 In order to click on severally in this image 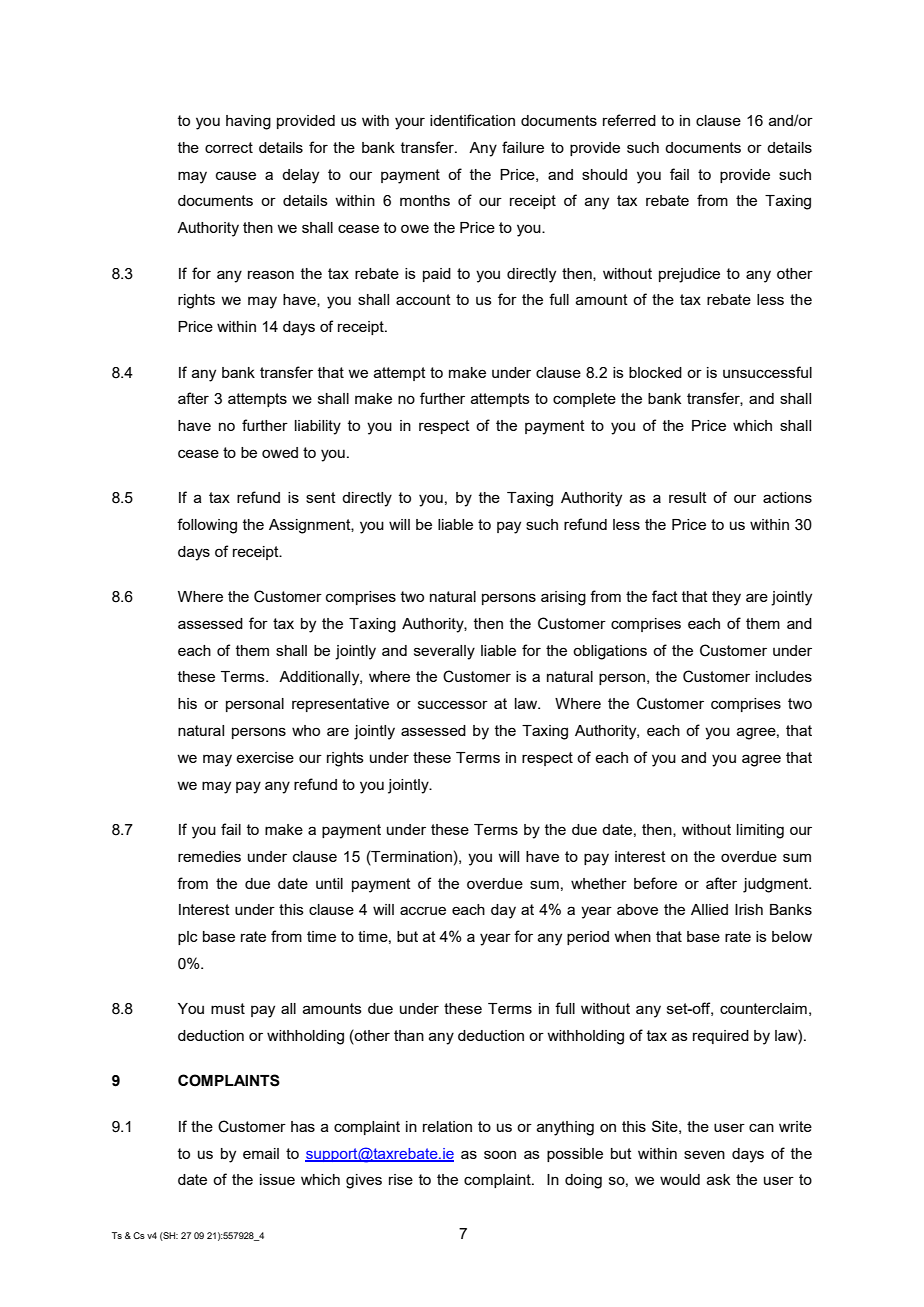, I will do `click(444, 652)`.
